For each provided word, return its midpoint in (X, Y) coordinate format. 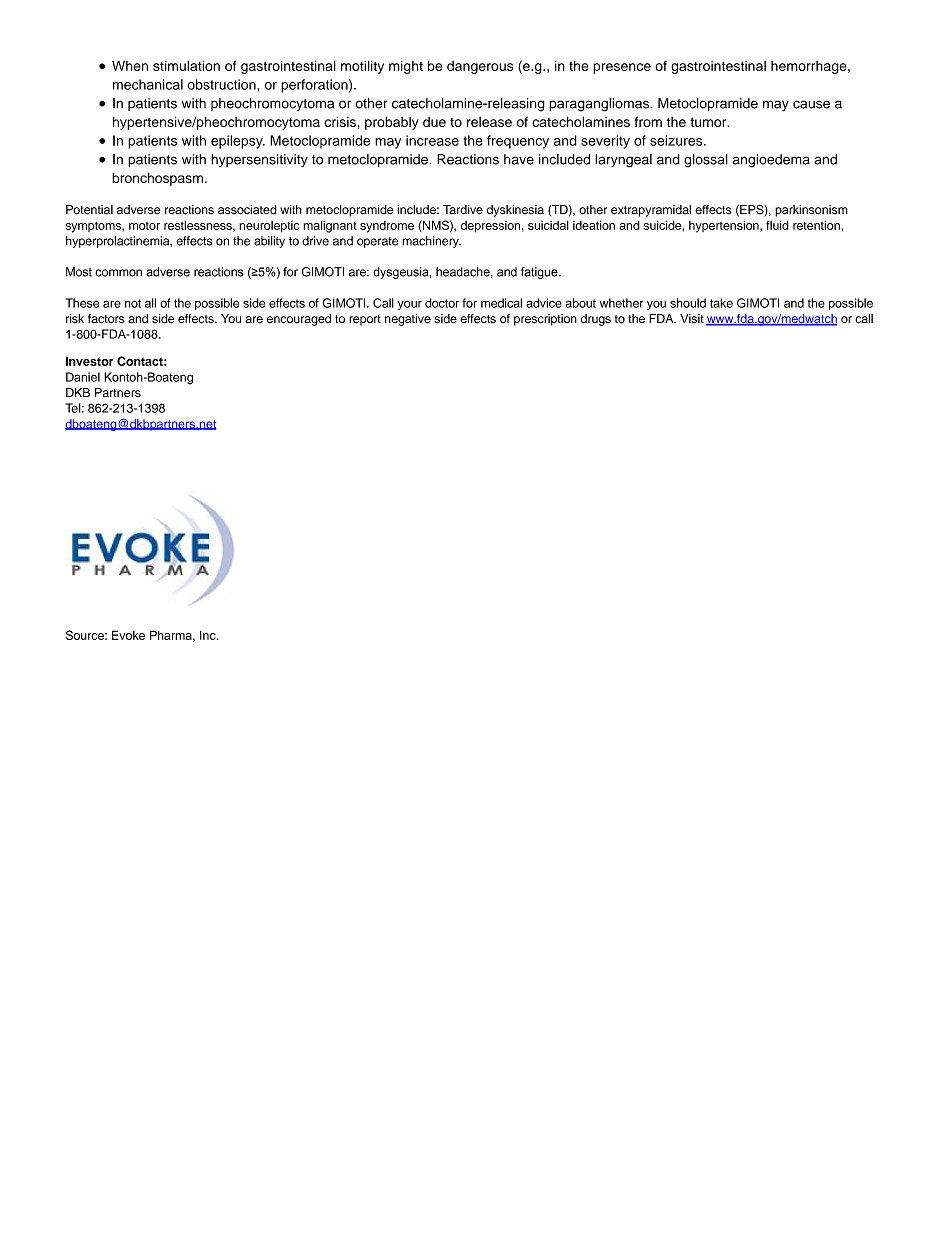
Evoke (128, 635)
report (365, 320)
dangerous (480, 67)
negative (408, 320)
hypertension (725, 226)
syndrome (387, 227)
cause (811, 104)
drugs (596, 320)
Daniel (83, 377)
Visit (692, 319)
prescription (545, 320)
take (721, 303)
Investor (89, 361)
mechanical (148, 84)
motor (144, 226)
